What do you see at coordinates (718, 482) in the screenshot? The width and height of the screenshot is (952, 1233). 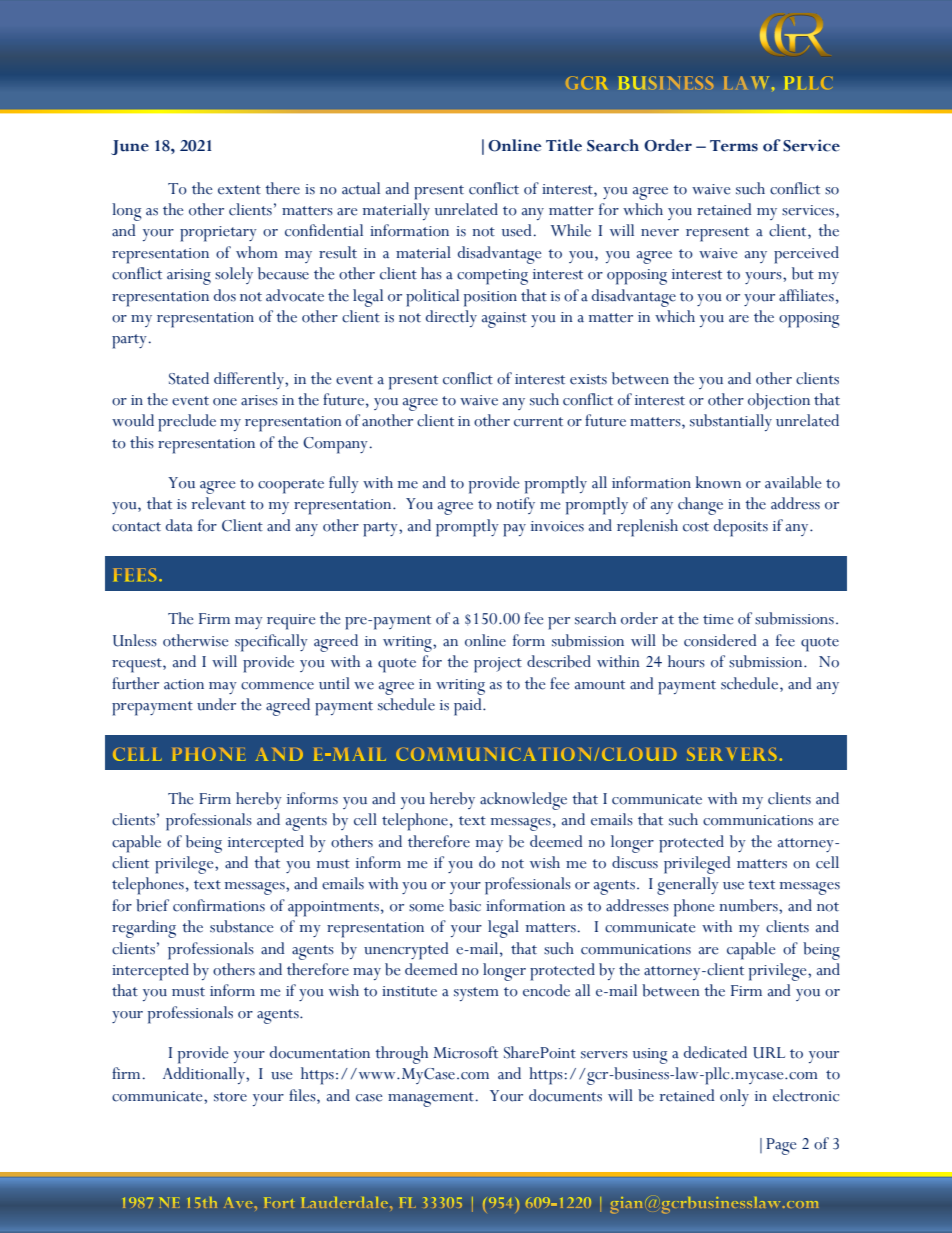 I see `known` at bounding box center [718, 482].
